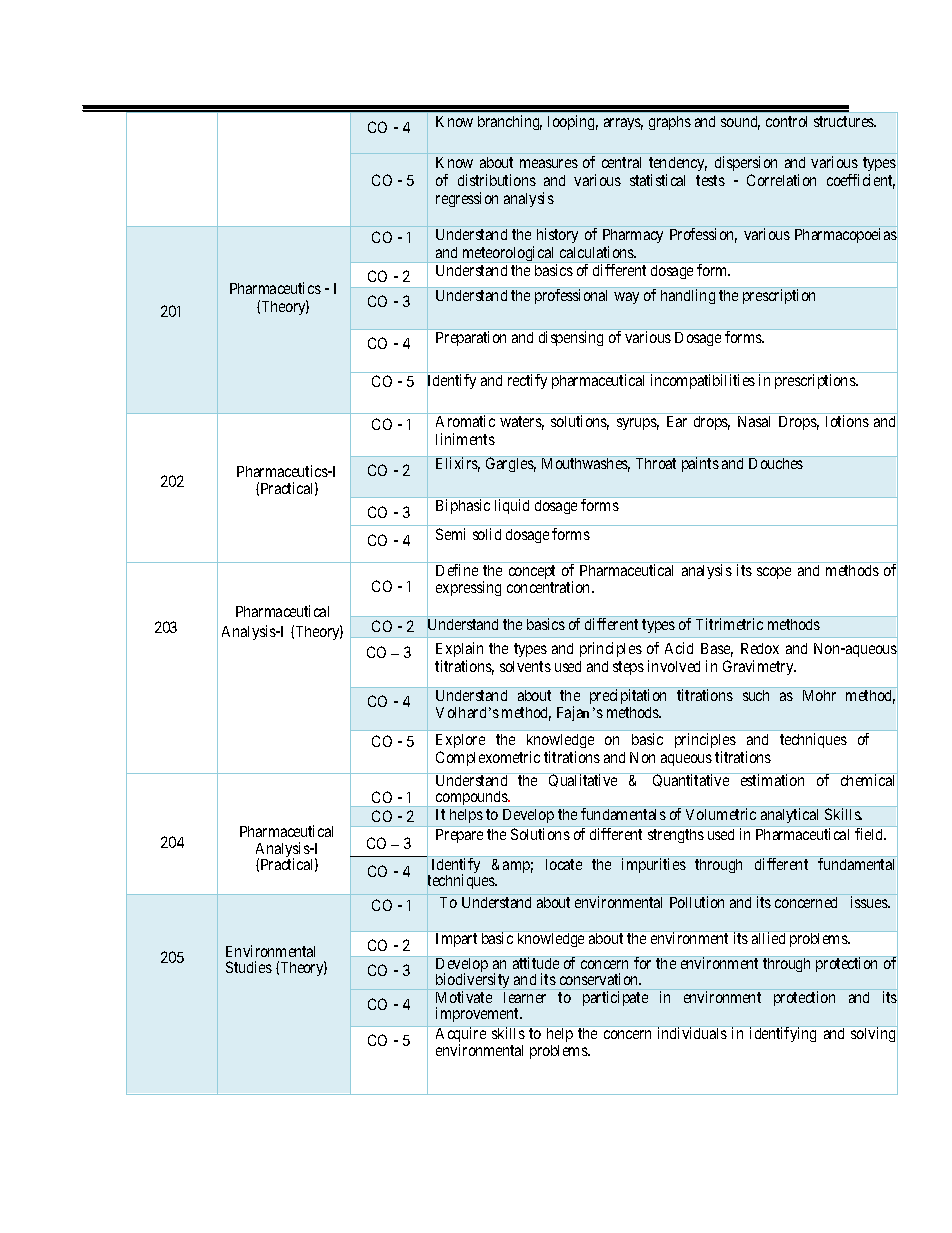 This image has height=1233, width=952. Describe the element at coordinates (471, 338) in the image. I see `Preparation` at that location.
